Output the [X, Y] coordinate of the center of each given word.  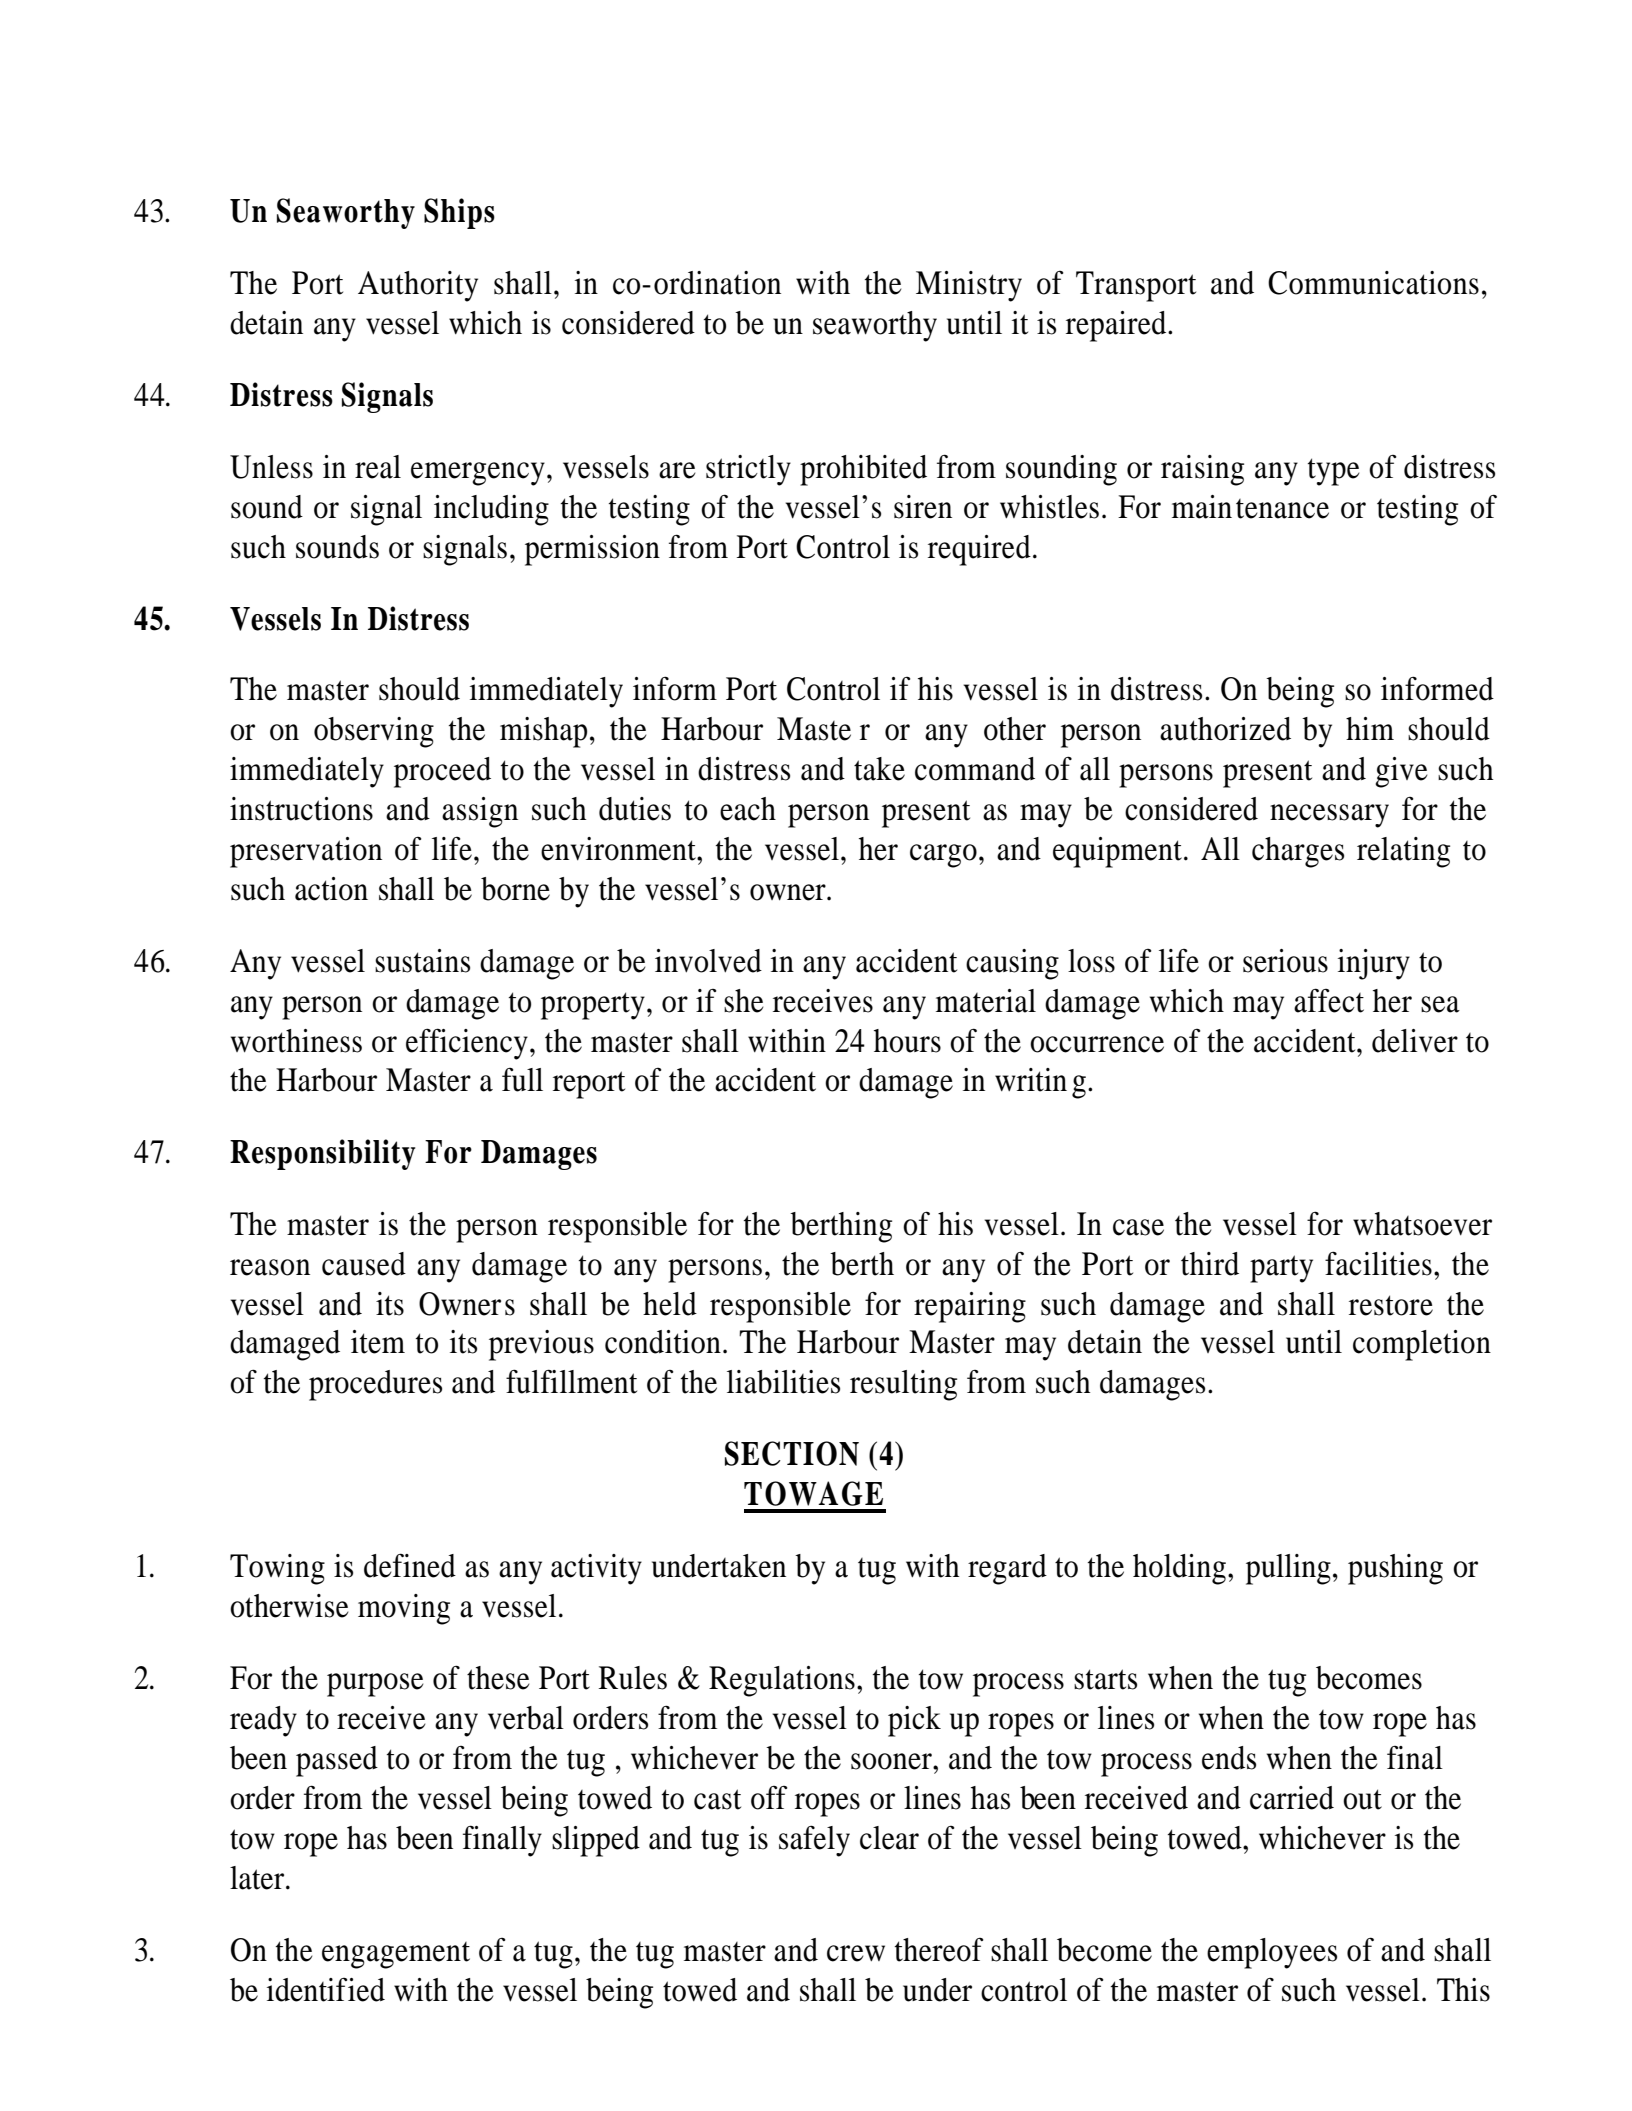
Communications [1373, 283]
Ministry [969, 286]
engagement [396, 1955]
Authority [418, 286]
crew [856, 1953]
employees [1272, 1953]
